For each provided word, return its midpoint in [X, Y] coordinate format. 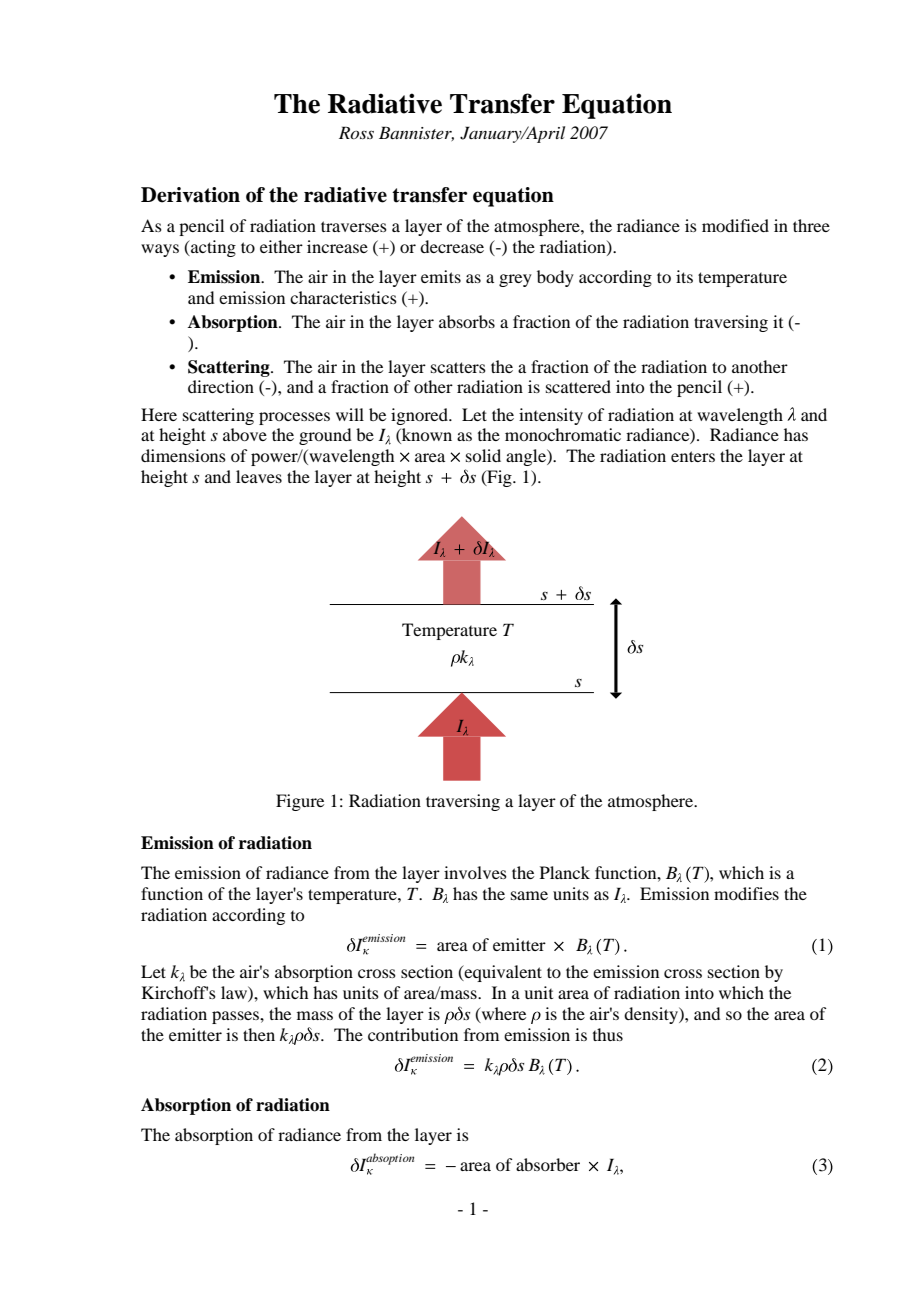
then [259, 1034]
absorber [548, 1164]
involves [475, 872]
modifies [746, 893]
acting [212, 248]
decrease [452, 246]
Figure [300, 802]
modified [735, 225]
